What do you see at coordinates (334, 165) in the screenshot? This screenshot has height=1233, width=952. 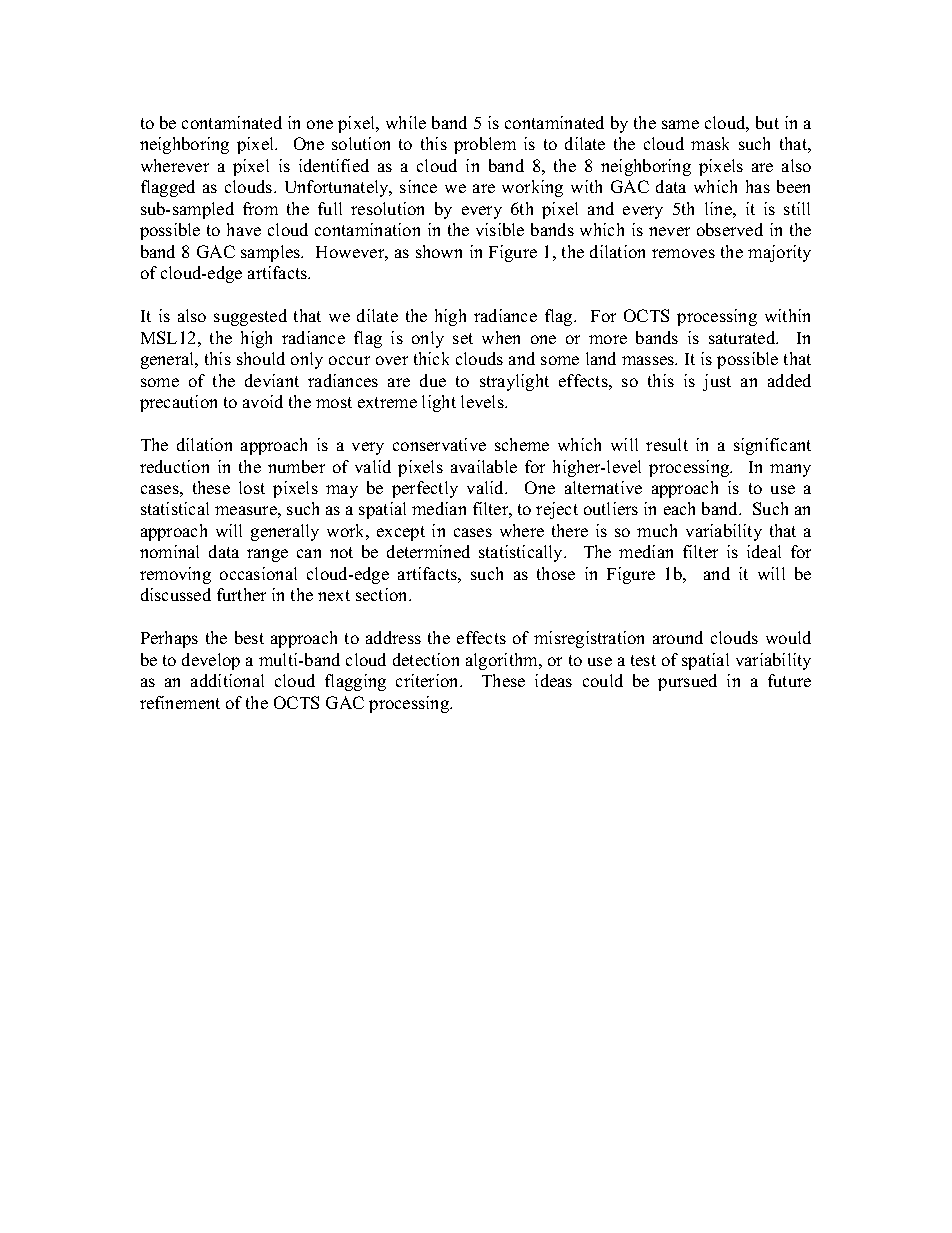 I see `identified` at bounding box center [334, 165].
